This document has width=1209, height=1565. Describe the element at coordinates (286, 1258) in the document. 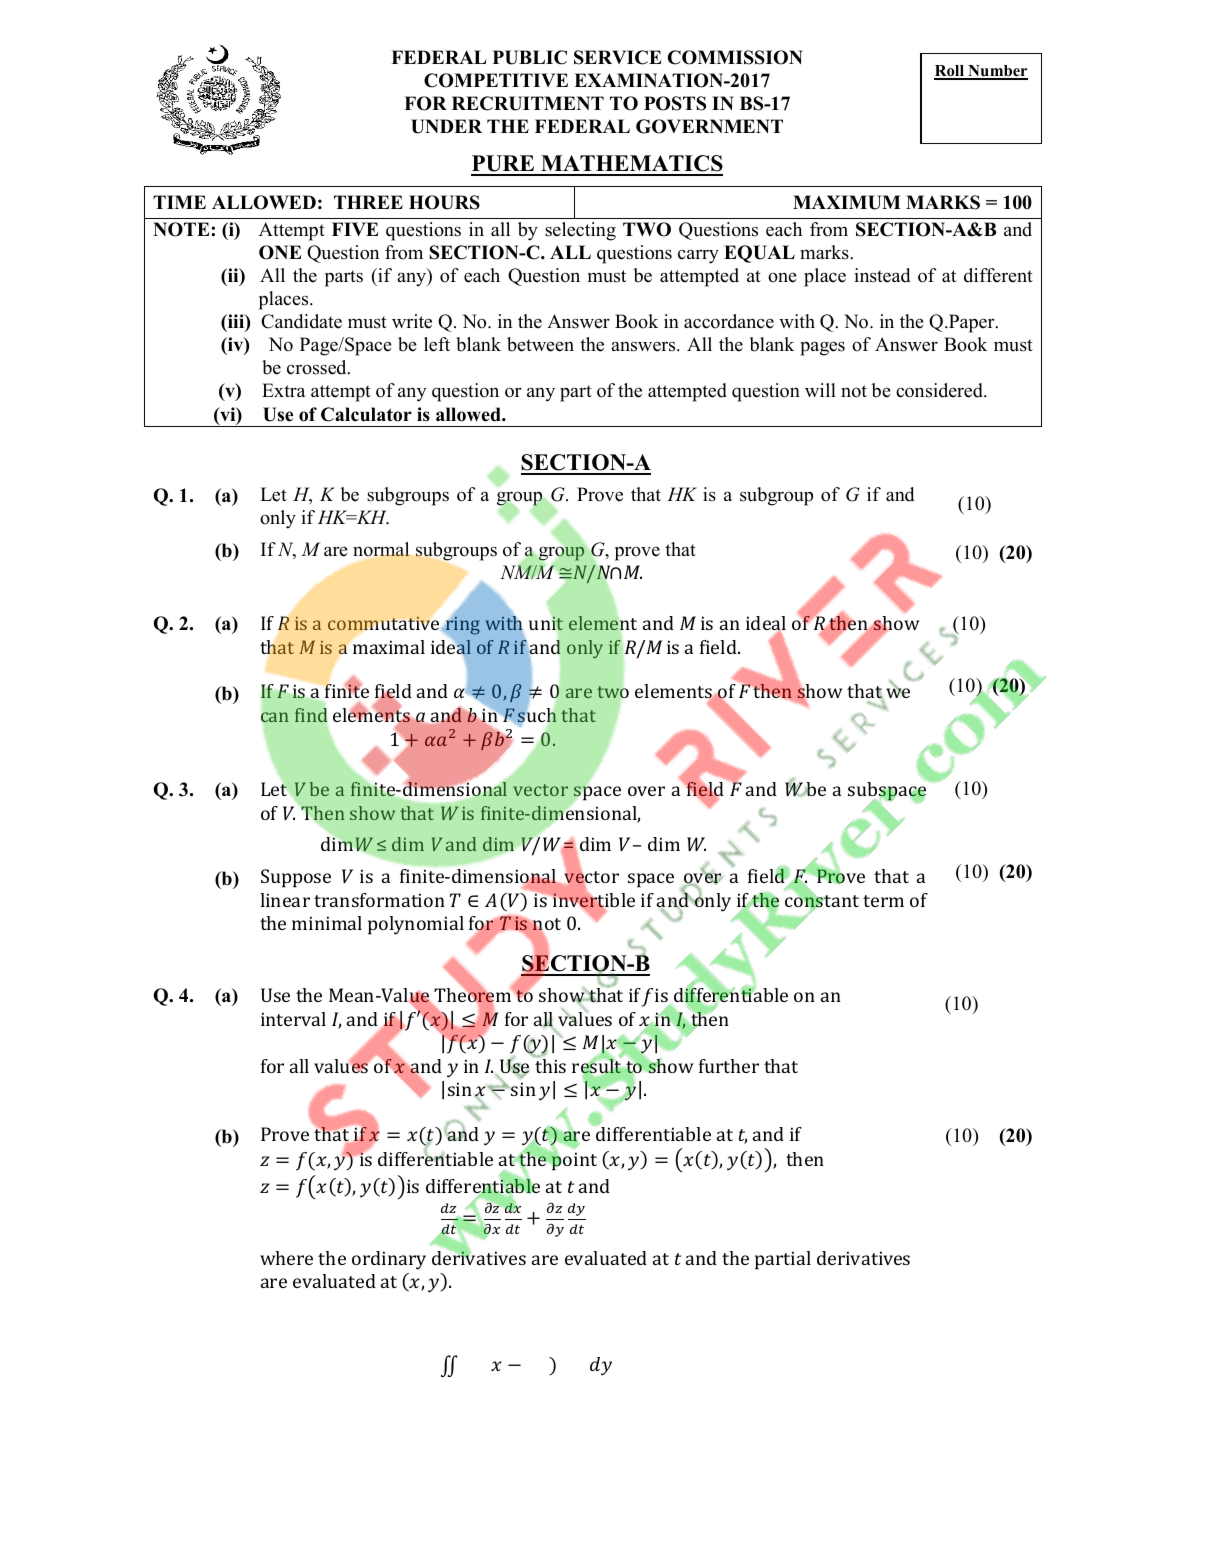

I see `where` at that location.
